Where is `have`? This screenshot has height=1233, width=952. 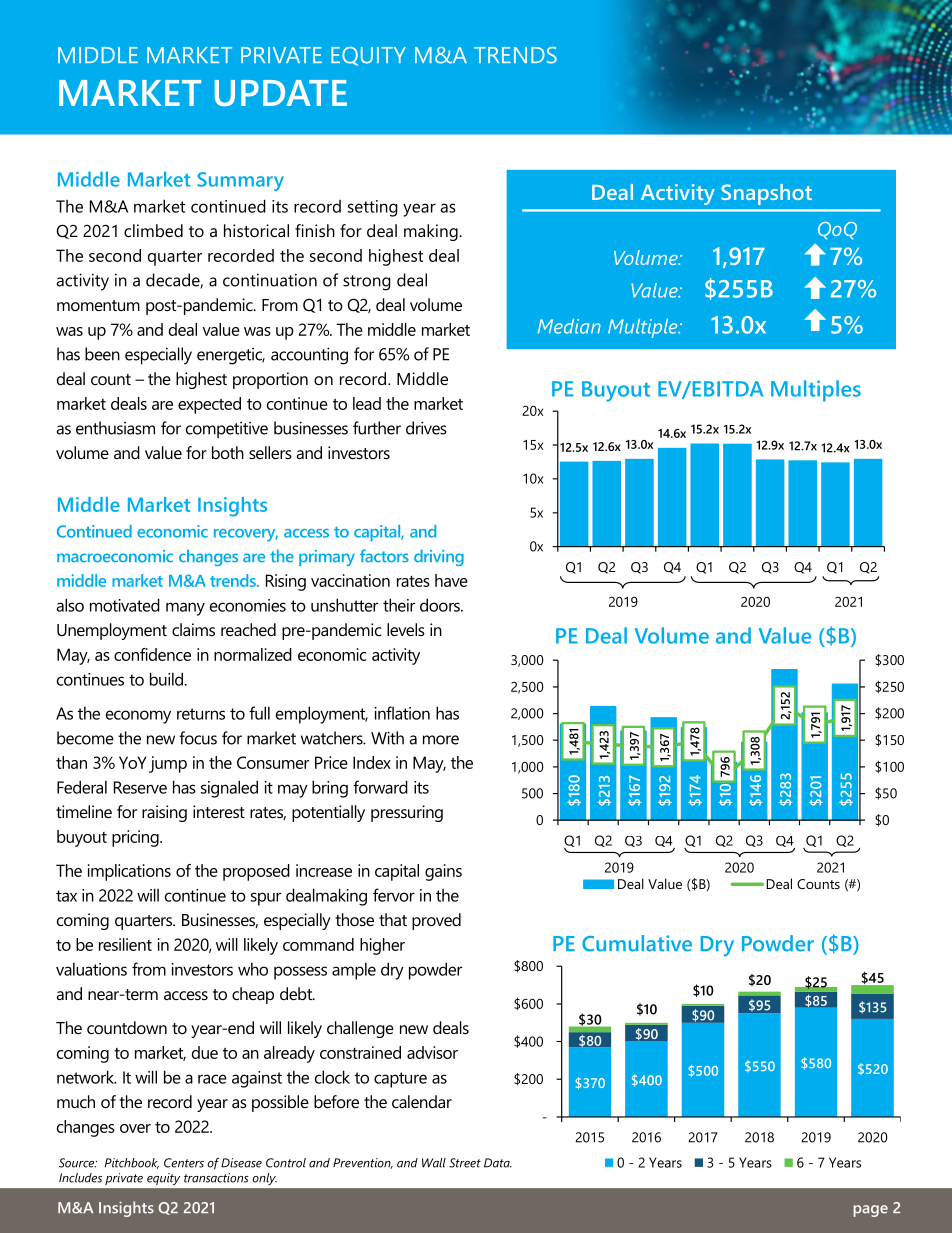
have is located at coordinates (451, 580).
